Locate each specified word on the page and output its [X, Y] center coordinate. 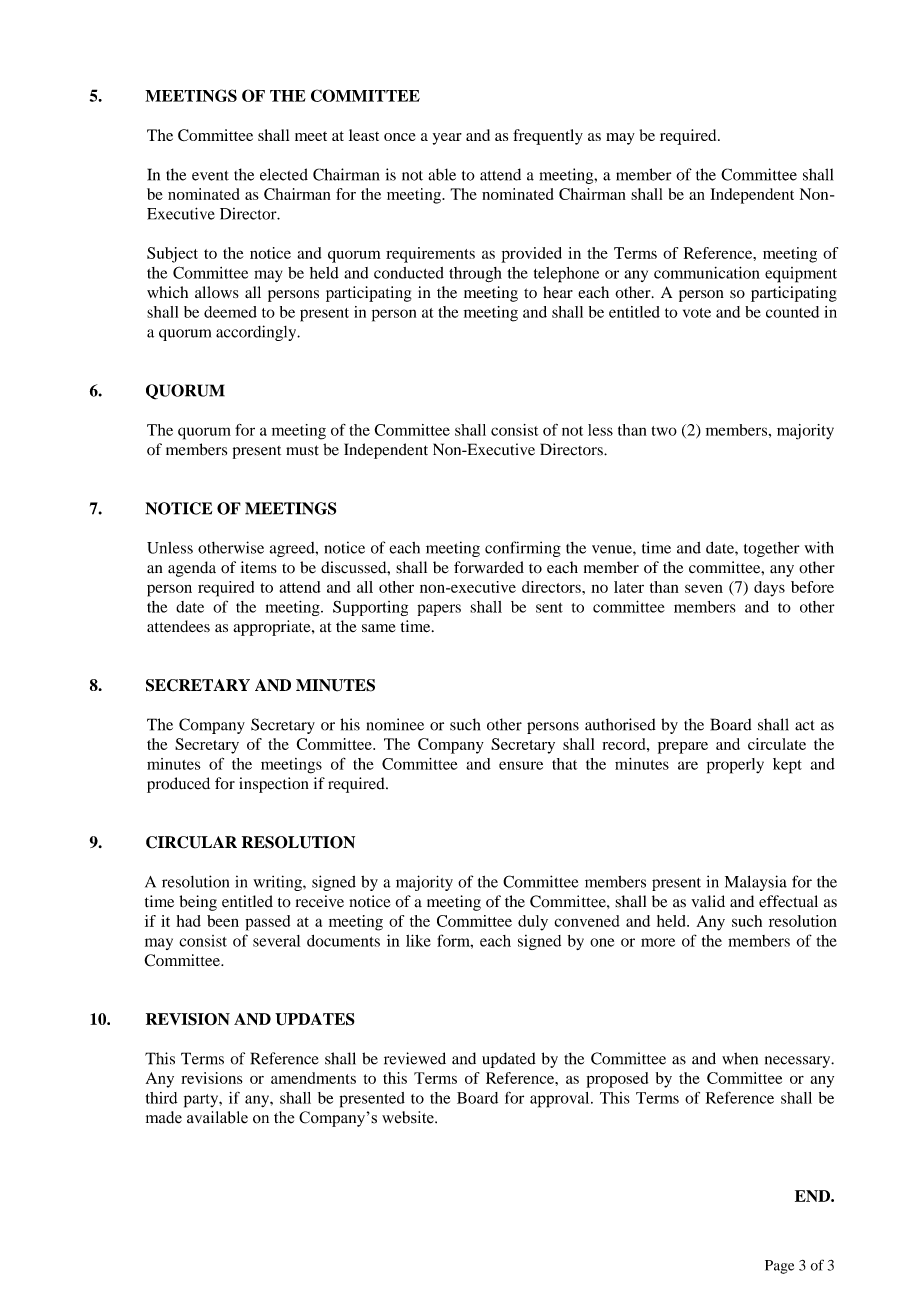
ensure [521, 765]
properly [735, 766]
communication [707, 272]
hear [558, 292]
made [164, 1117]
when [740, 1058]
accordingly [257, 333]
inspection [274, 785]
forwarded [489, 567]
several [276, 941]
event [210, 175]
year [447, 139]
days [769, 589]
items [259, 567]
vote [697, 313]
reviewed [415, 1058]
